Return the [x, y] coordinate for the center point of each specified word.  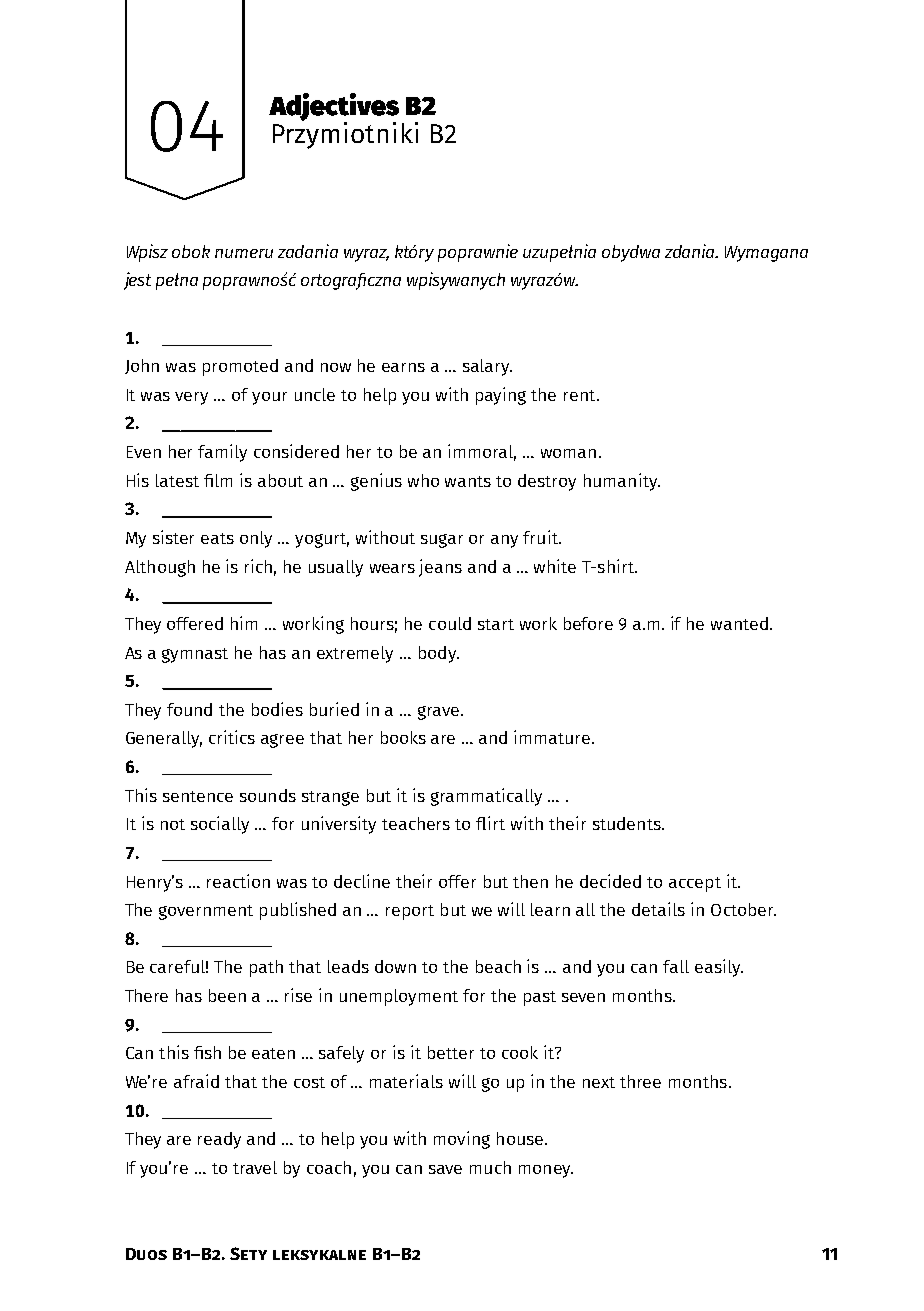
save [445, 1169]
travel [255, 1167]
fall [676, 966]
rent [581, 395]
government [206, 912]
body [439, 654]
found [189, 709]
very [191, 398]
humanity [622, 482]
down [395, 966]
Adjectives [334, 108]
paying [501, 396]
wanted [739, 623]
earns [403, 367]
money [546, 1171]
